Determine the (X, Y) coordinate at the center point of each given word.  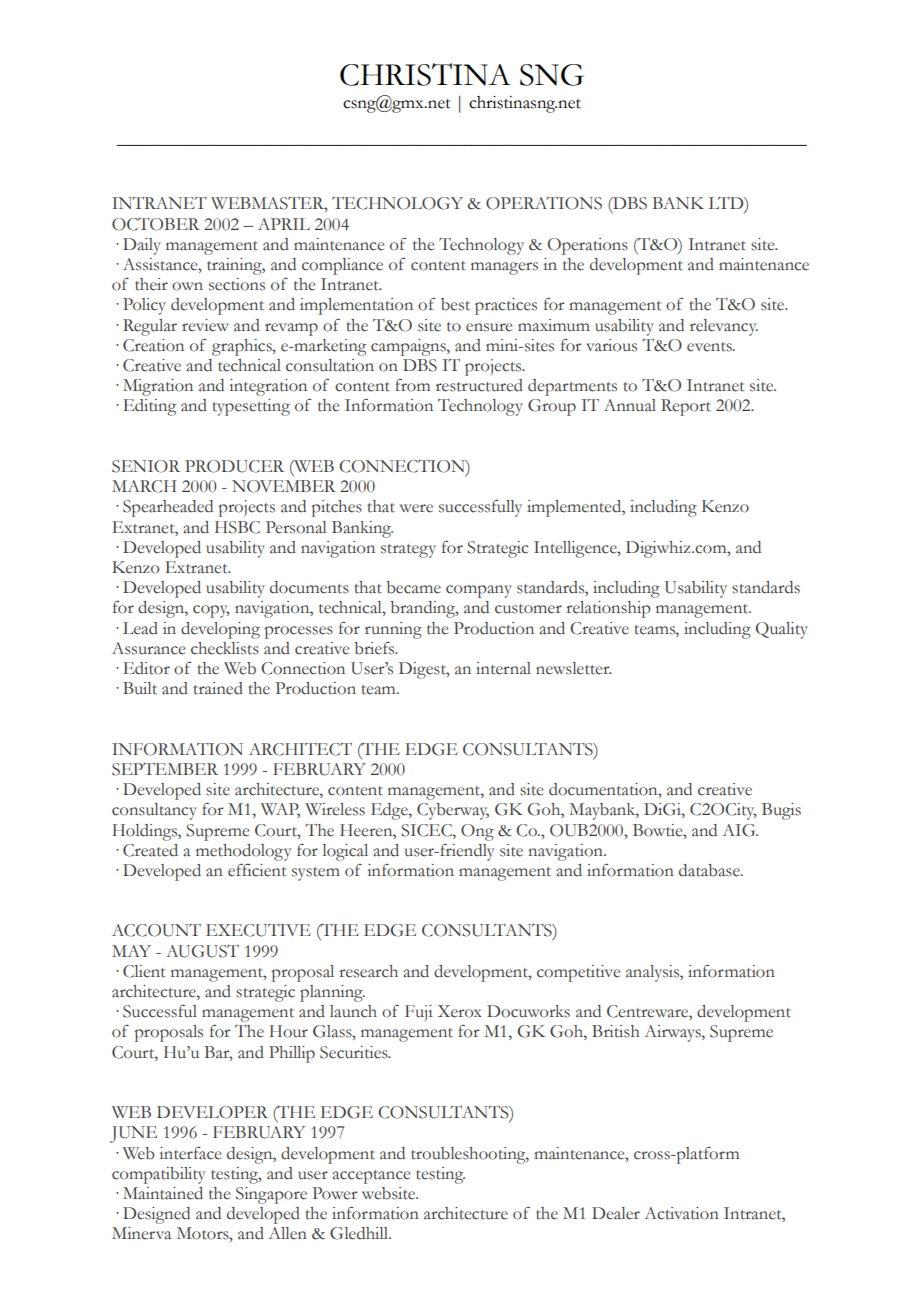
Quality (782, 630)
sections (237, 284)
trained (218, 688)
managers (504, 268)
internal (503, 668)
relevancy (724, 327)
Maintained (163, 1193)
